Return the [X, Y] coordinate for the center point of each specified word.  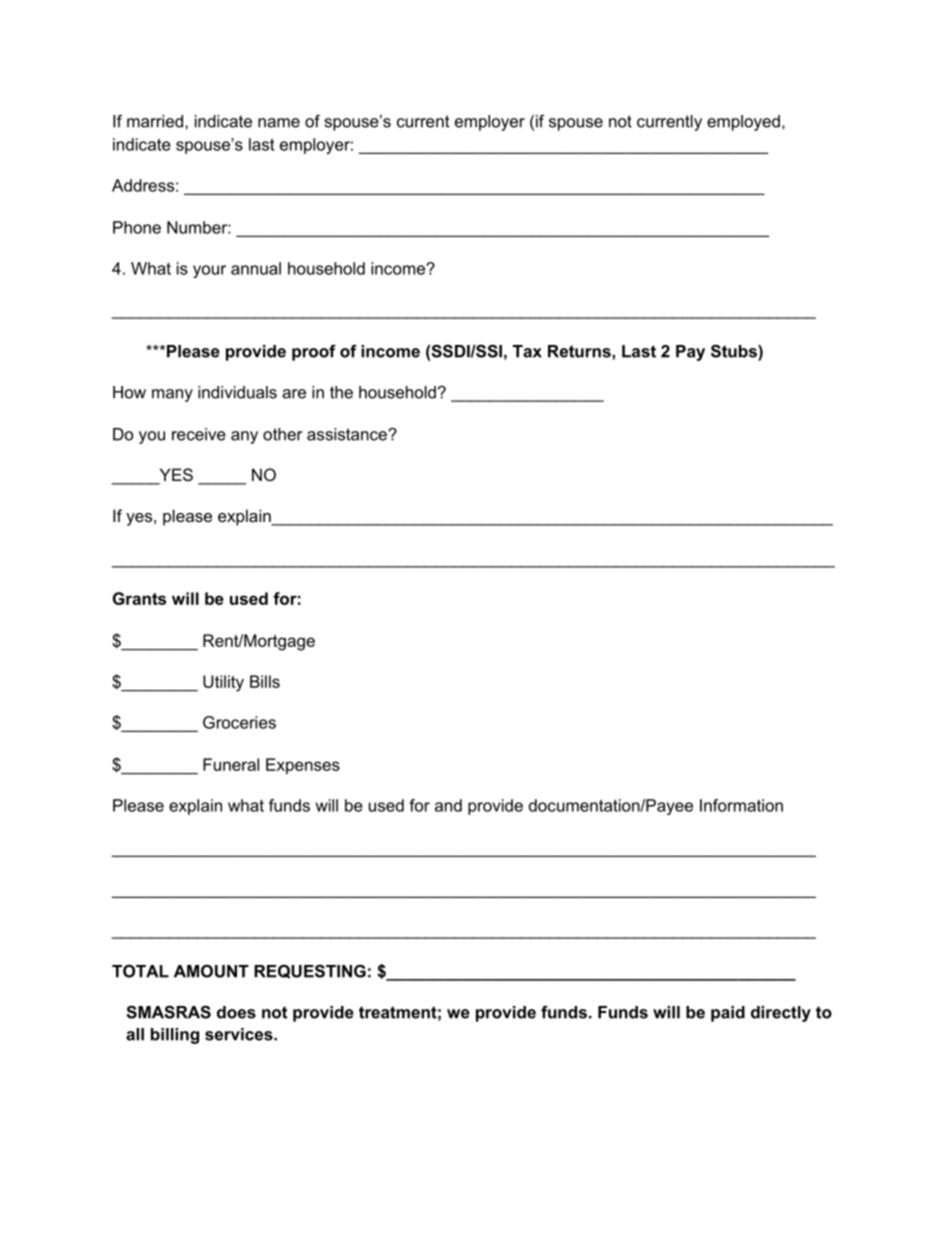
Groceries [239, 722]
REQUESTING [310, 972]
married [155, 121]
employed [743, 123]
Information [741, 805]
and [448, 805]
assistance [348, 434]
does [236, 1012]
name [279, 123]
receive [199, 434]
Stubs [735, 351]
